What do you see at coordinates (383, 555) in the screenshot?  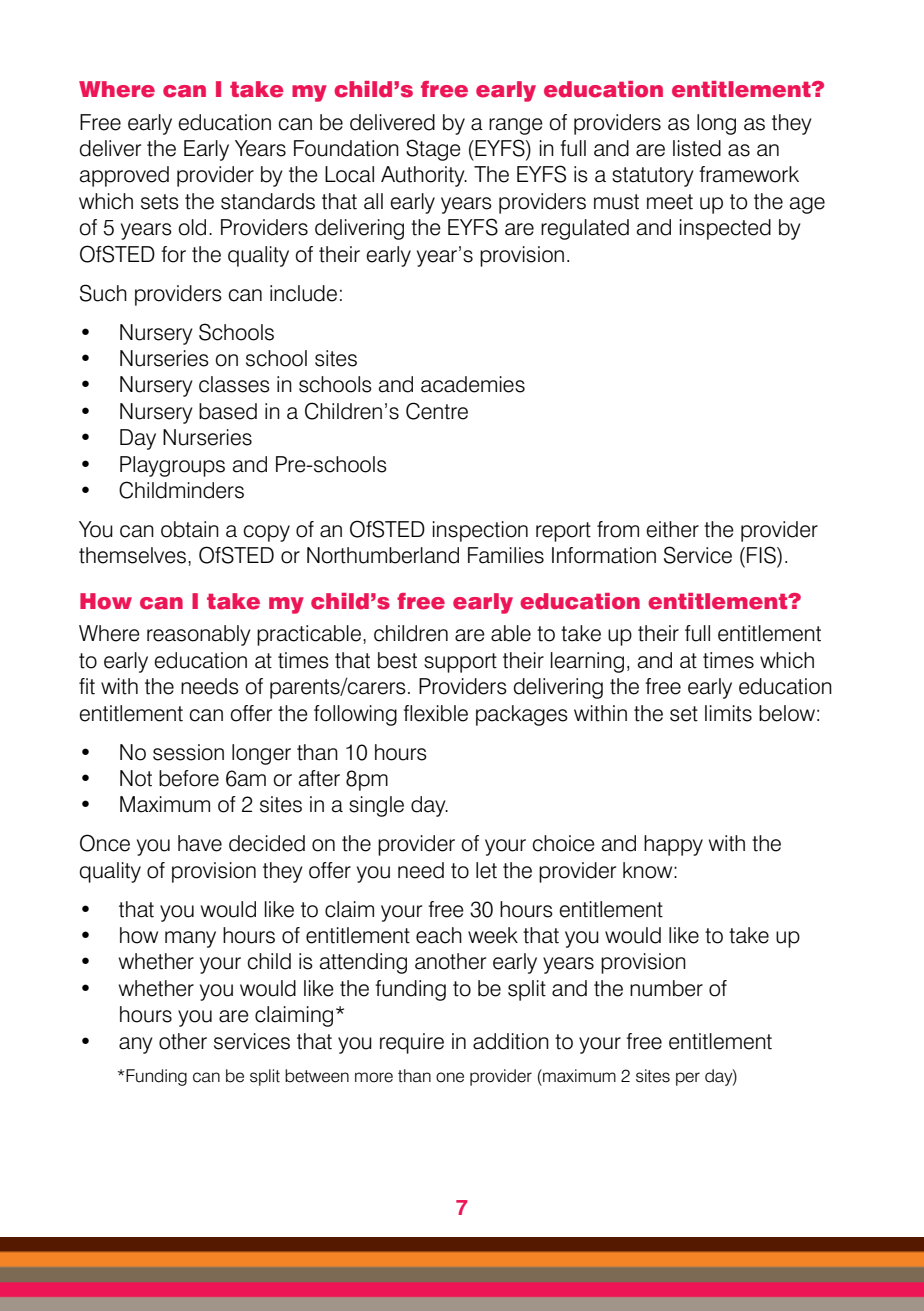 I see `Northumberland` at bounding box center [383, 555].
